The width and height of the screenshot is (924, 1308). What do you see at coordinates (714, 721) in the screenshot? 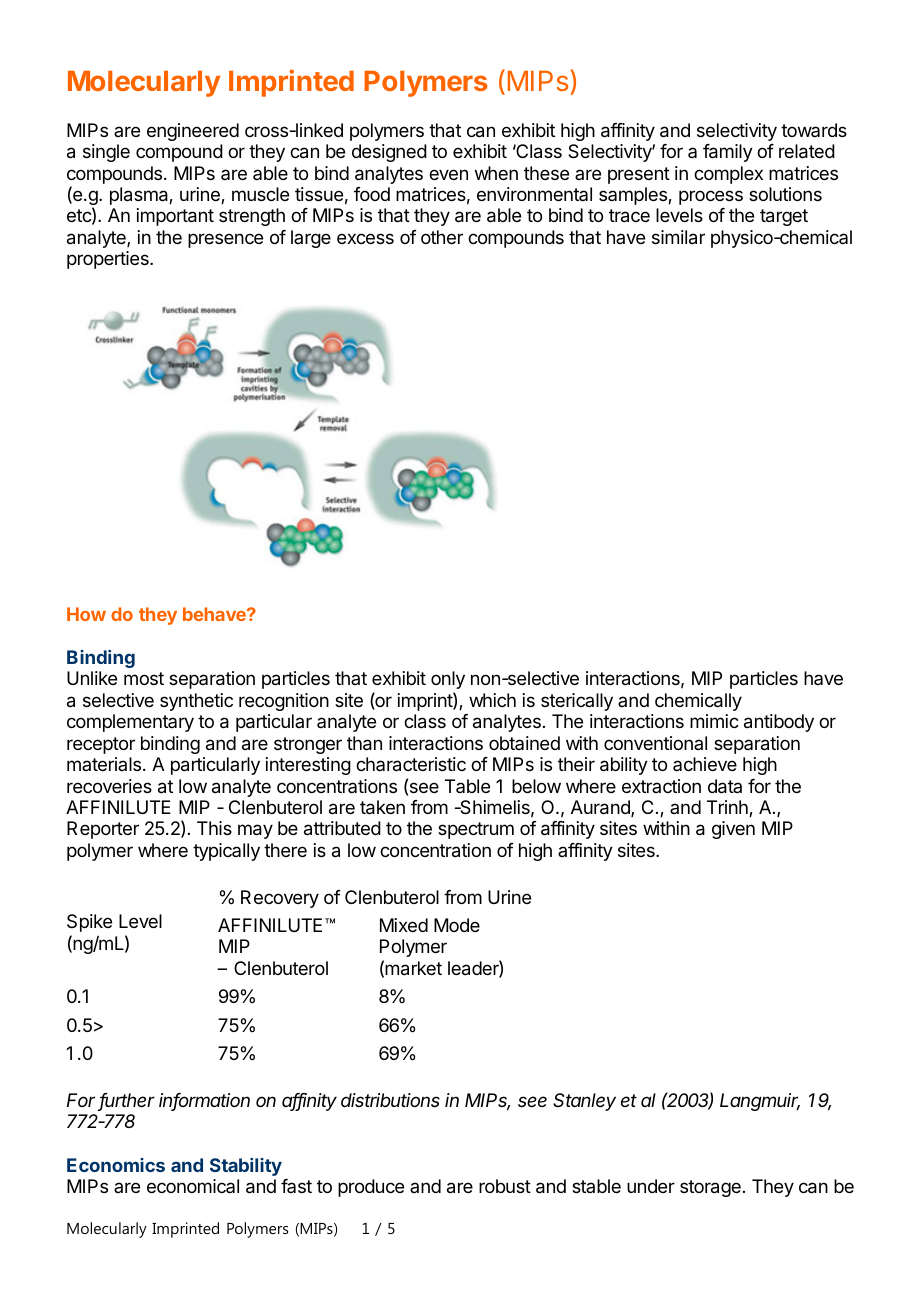
I see `mimic` at bounding box center [714, 721].
